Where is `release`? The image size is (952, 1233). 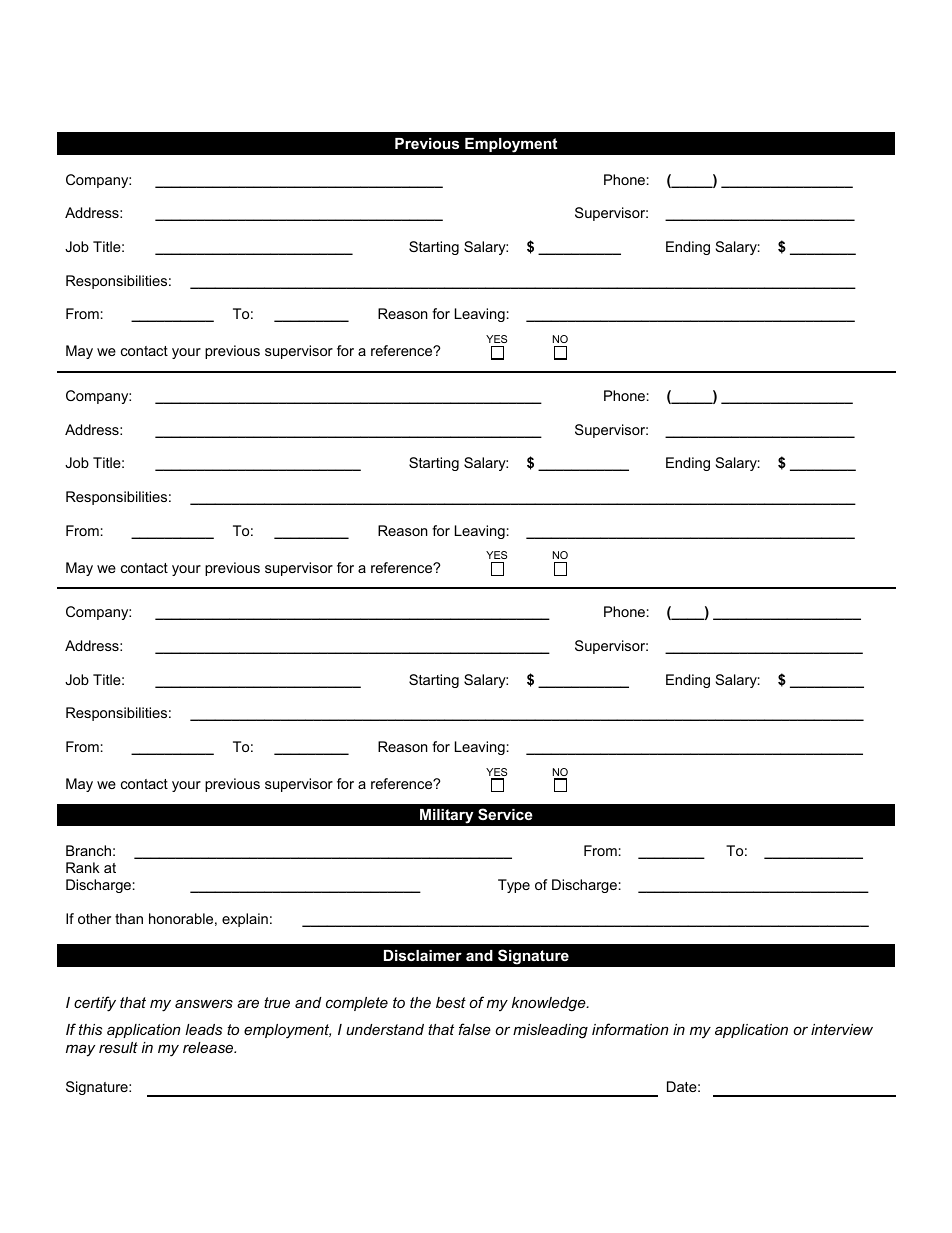 release is located at coordinates (209, 1047).
